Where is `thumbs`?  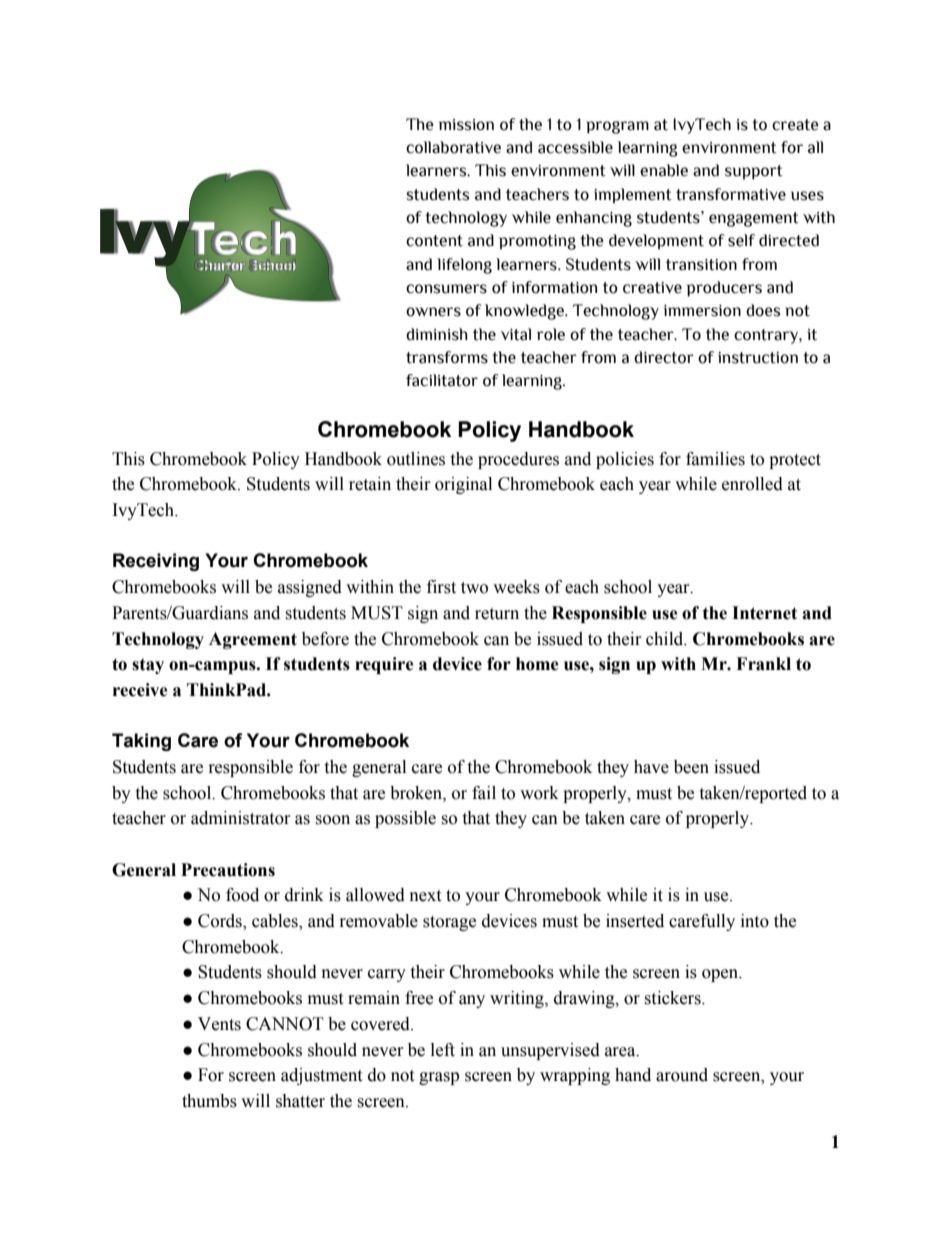 thumbs is located at coordinates (209, 1101).
